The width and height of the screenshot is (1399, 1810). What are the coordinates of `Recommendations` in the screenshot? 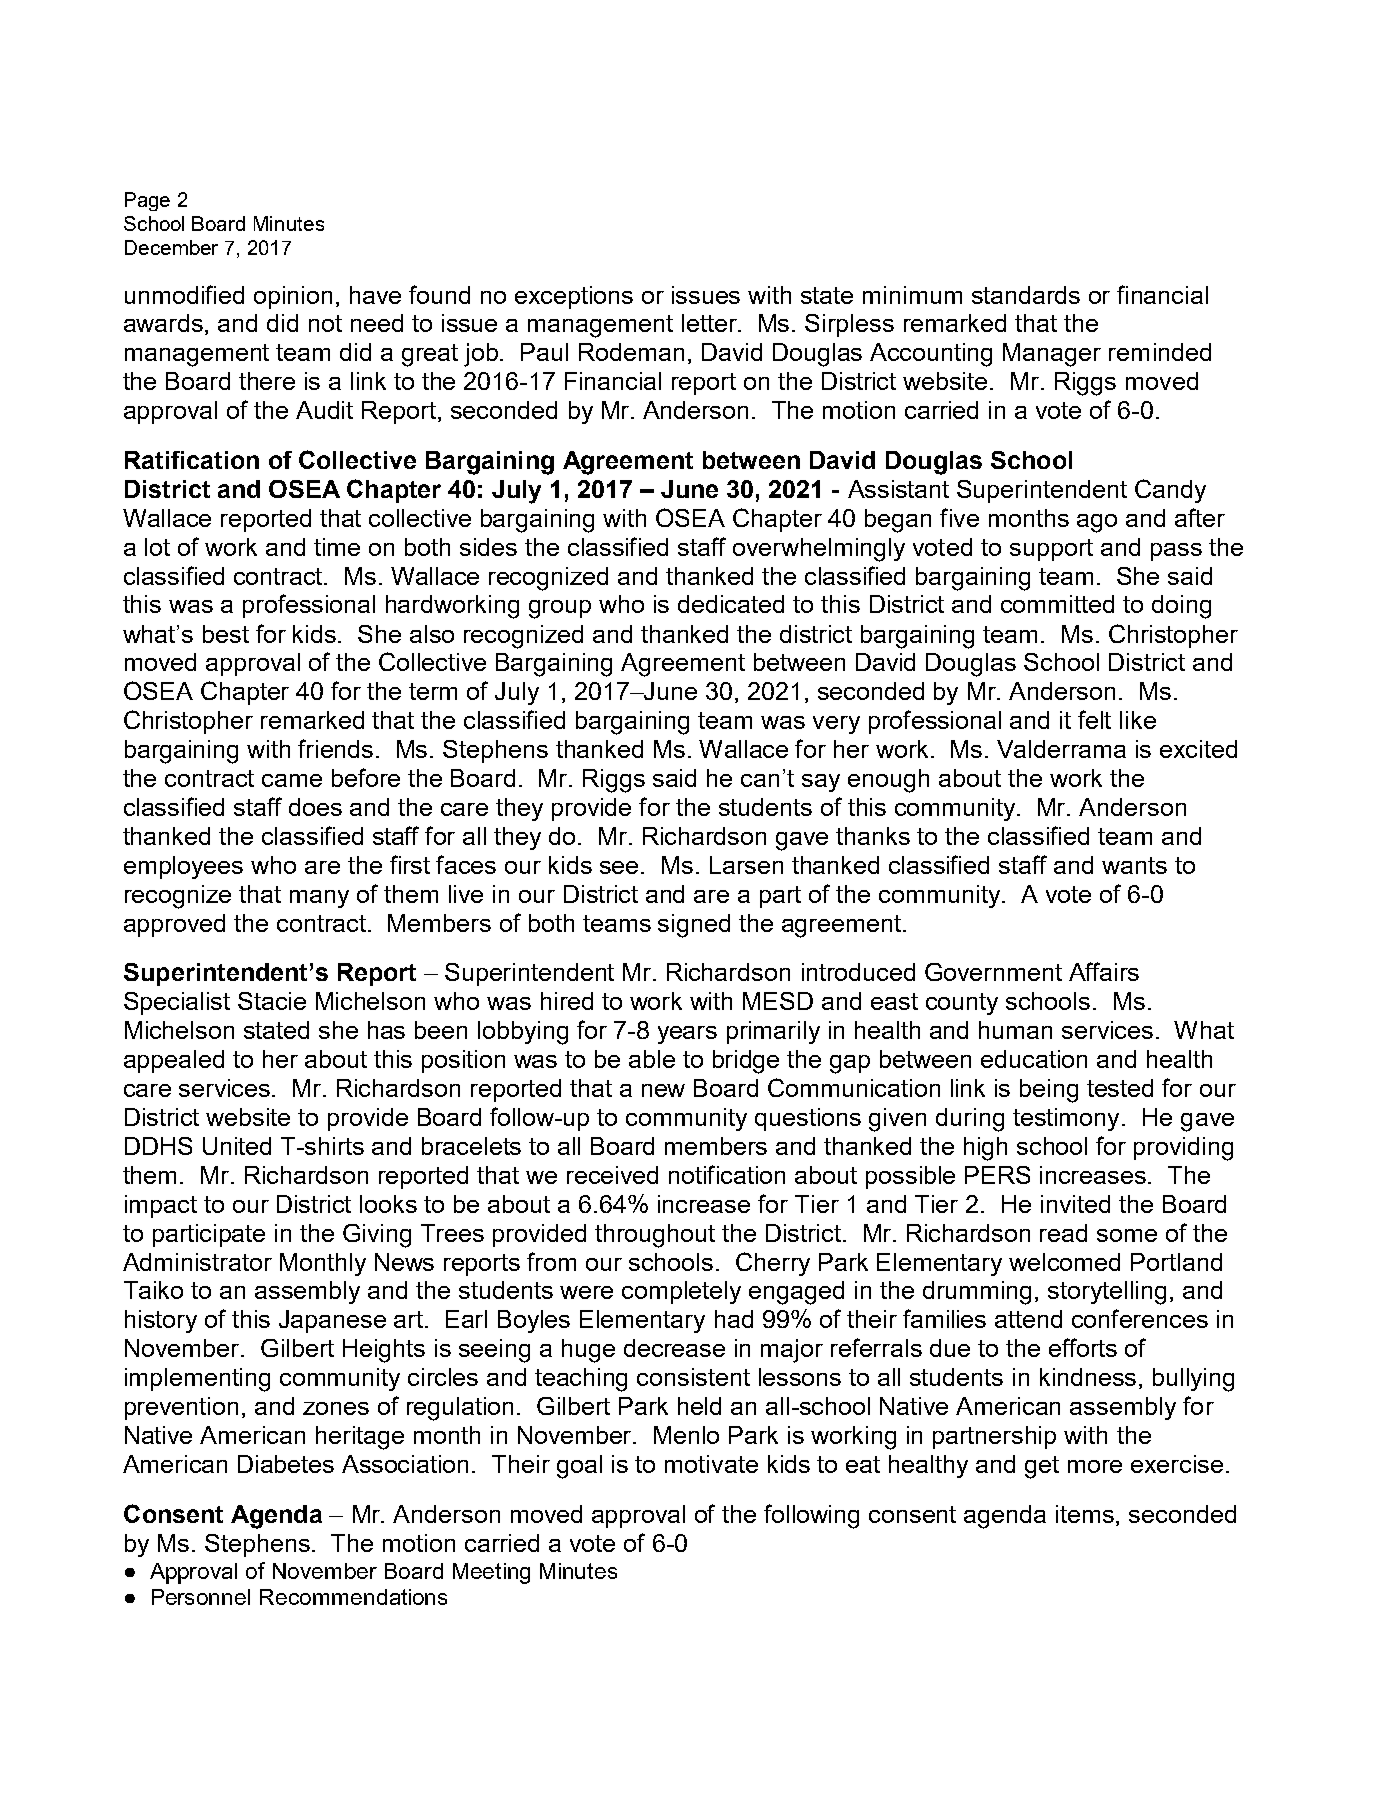 It's located at (353, 1597).
